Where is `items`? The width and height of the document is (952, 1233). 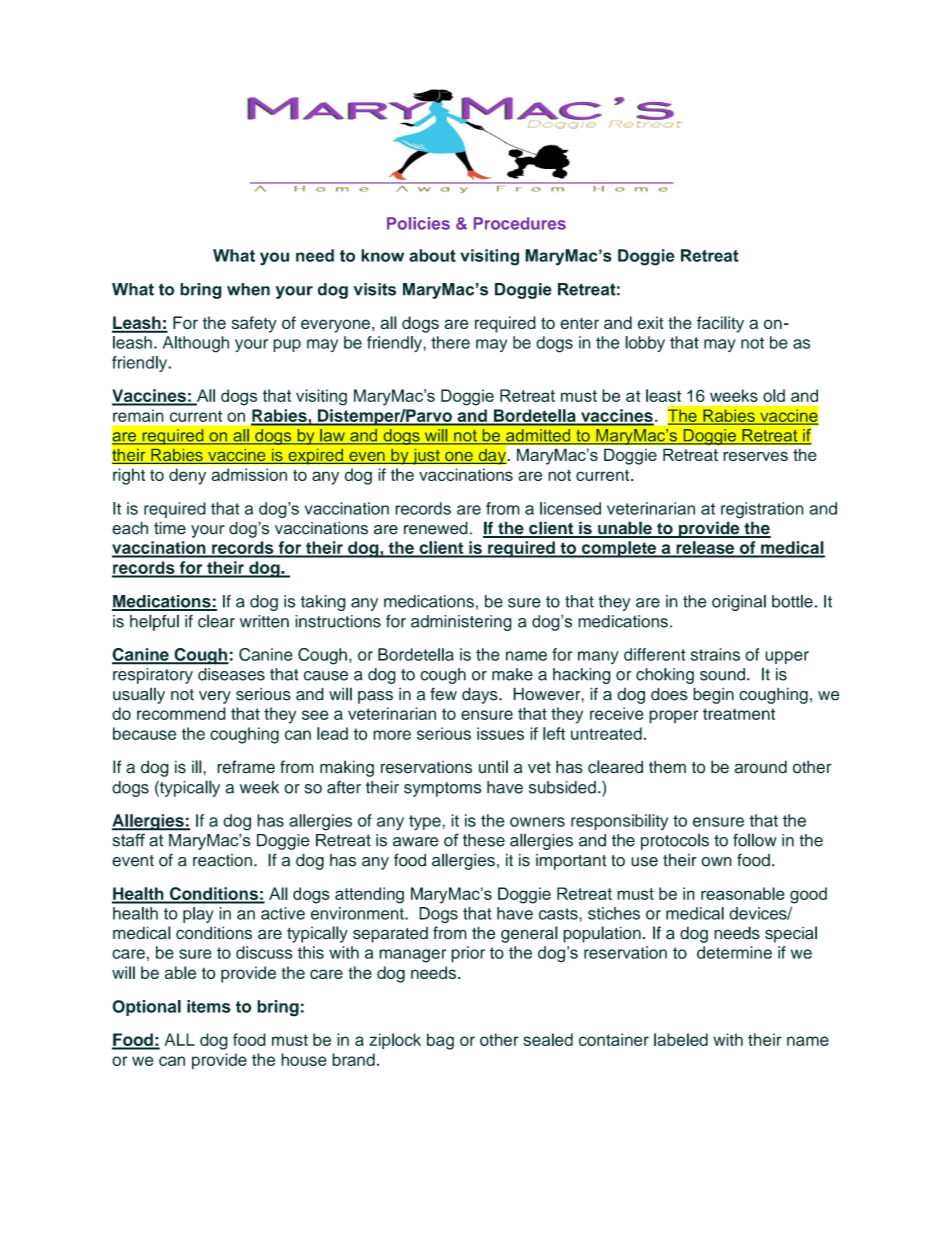 items is located at coordinates (209, 1006).
